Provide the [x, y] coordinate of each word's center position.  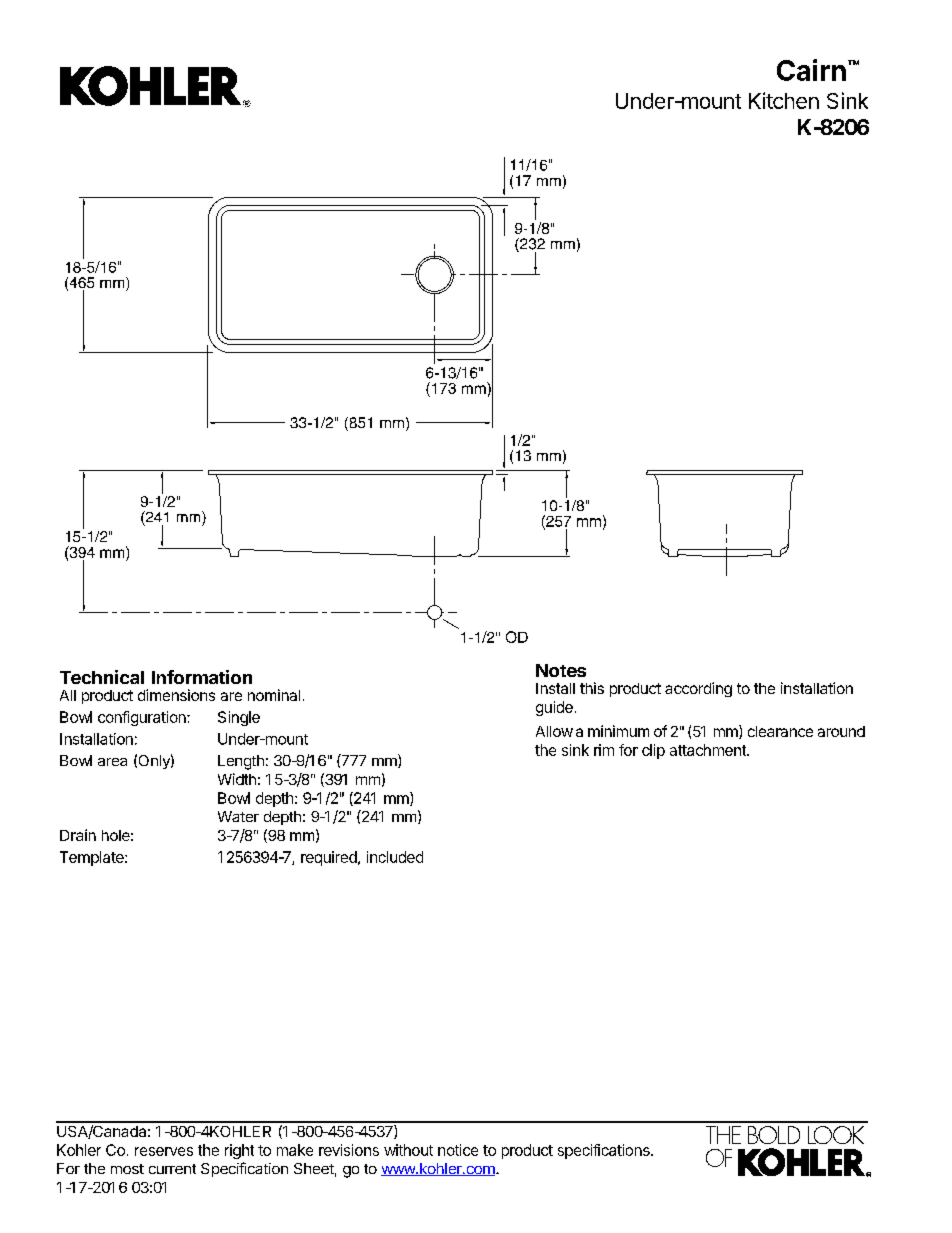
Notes [561, 670]
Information [202, 677]
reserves [164, 1151]
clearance [780, 731]
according [698, 689]
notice [458, 1150]
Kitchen [784, 100]
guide [554, 708]
